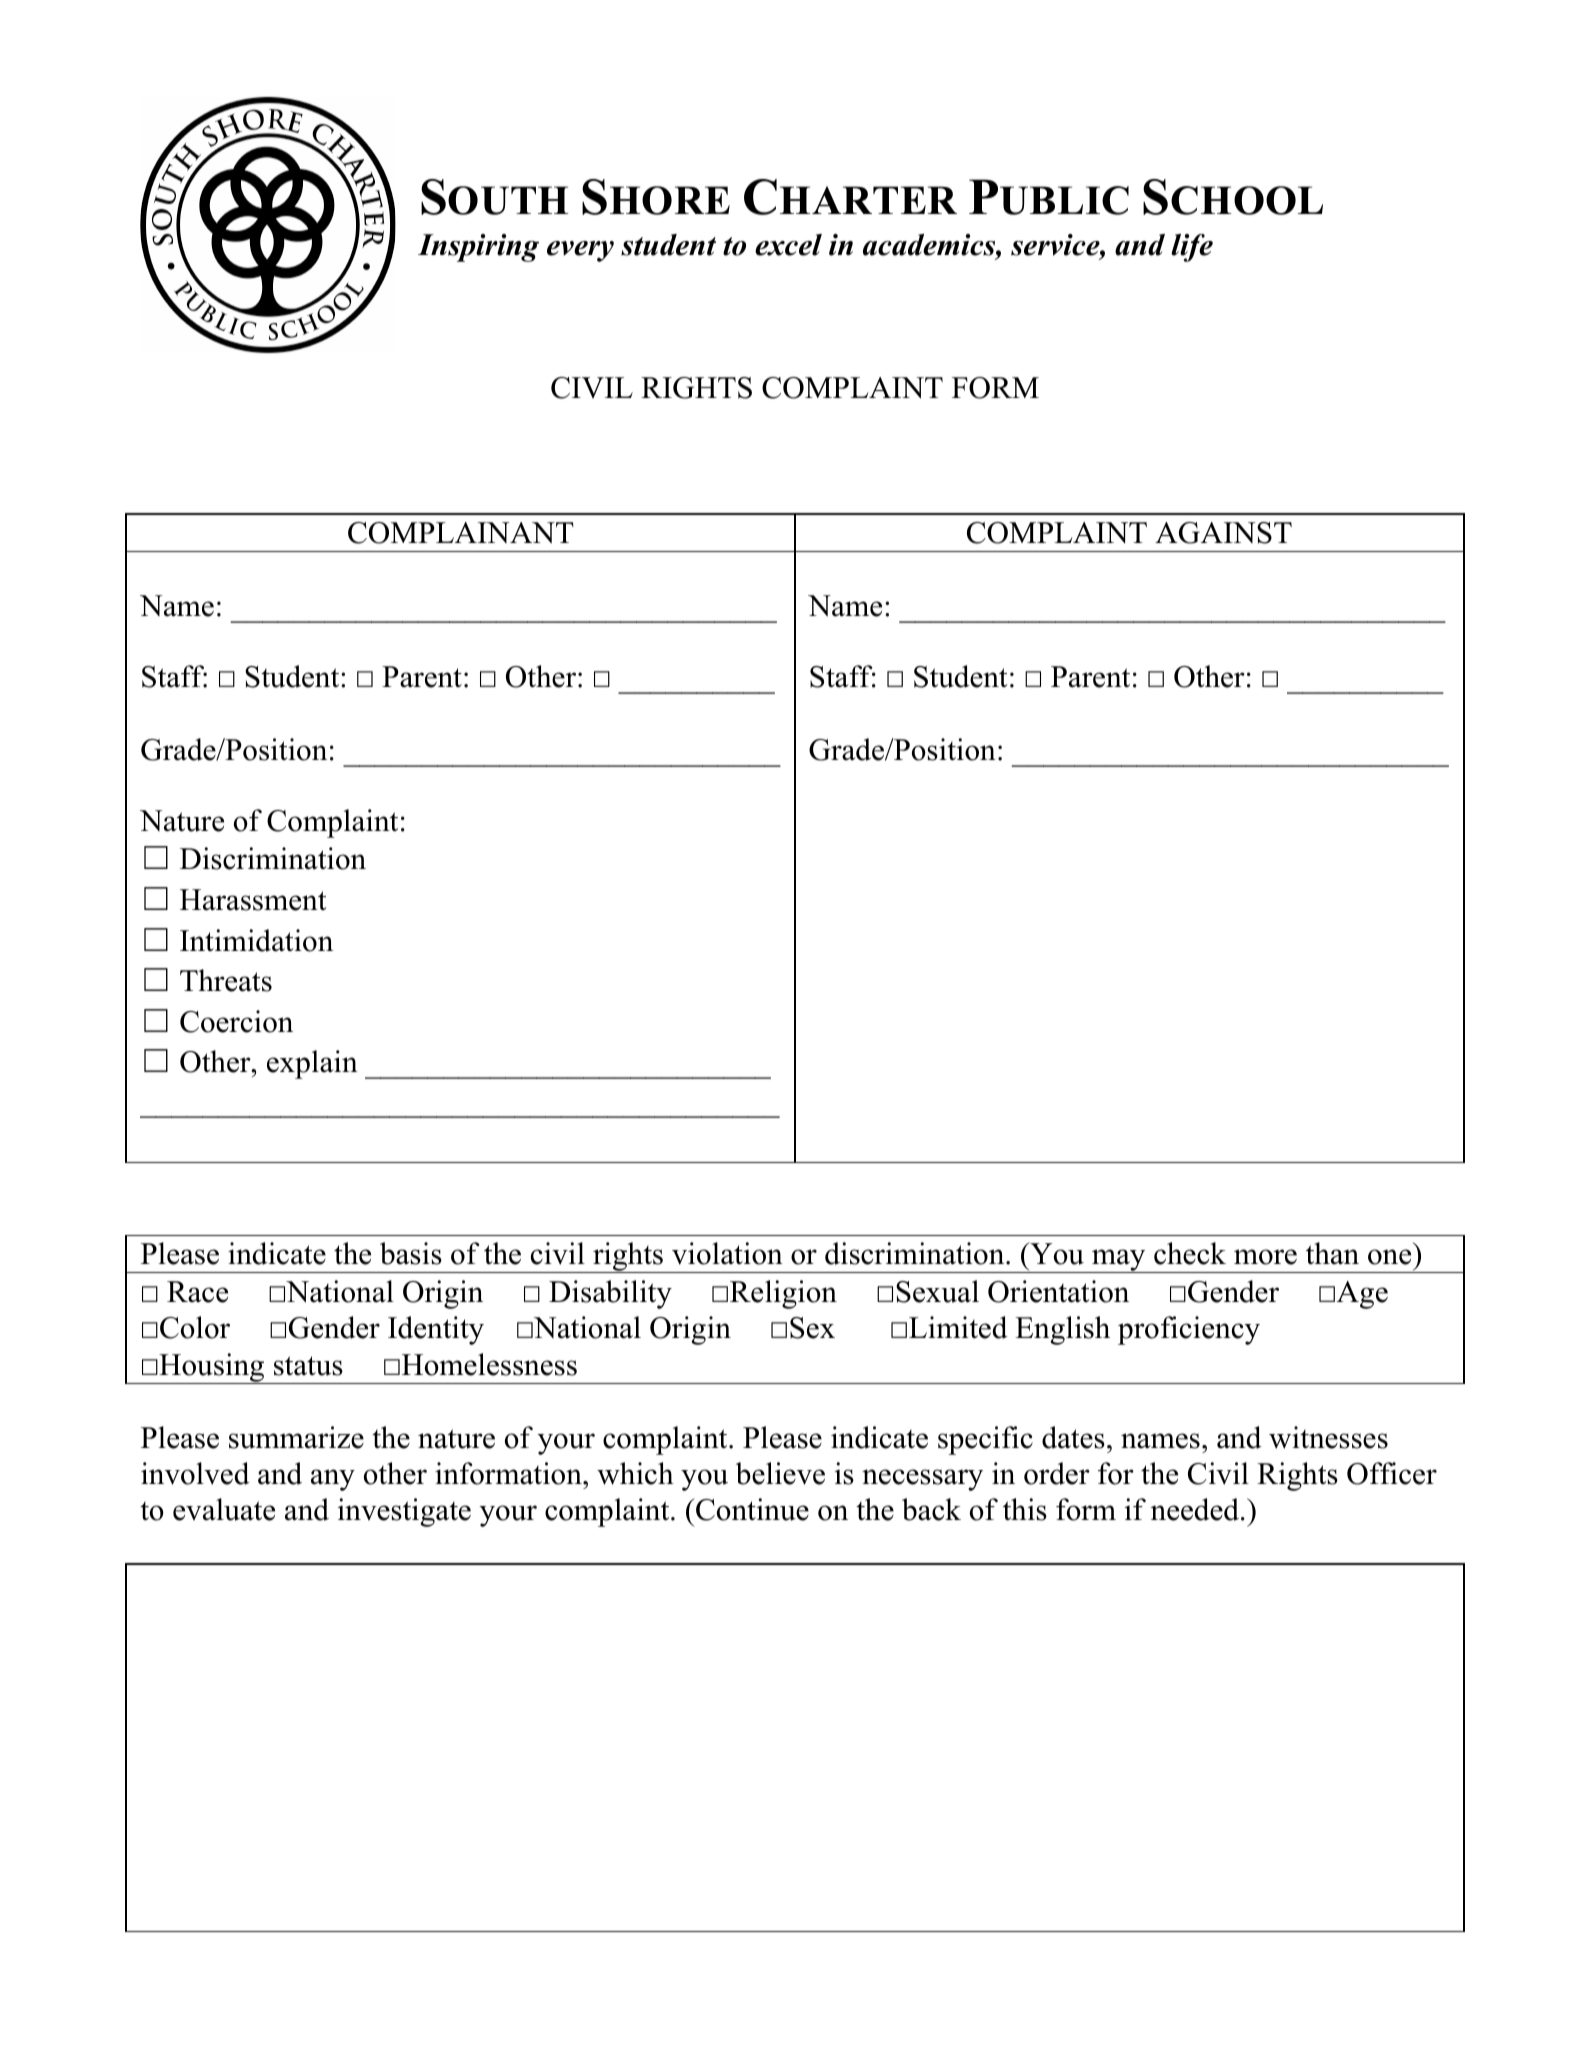  I want to click on Intimidation, so click(256, 940).
